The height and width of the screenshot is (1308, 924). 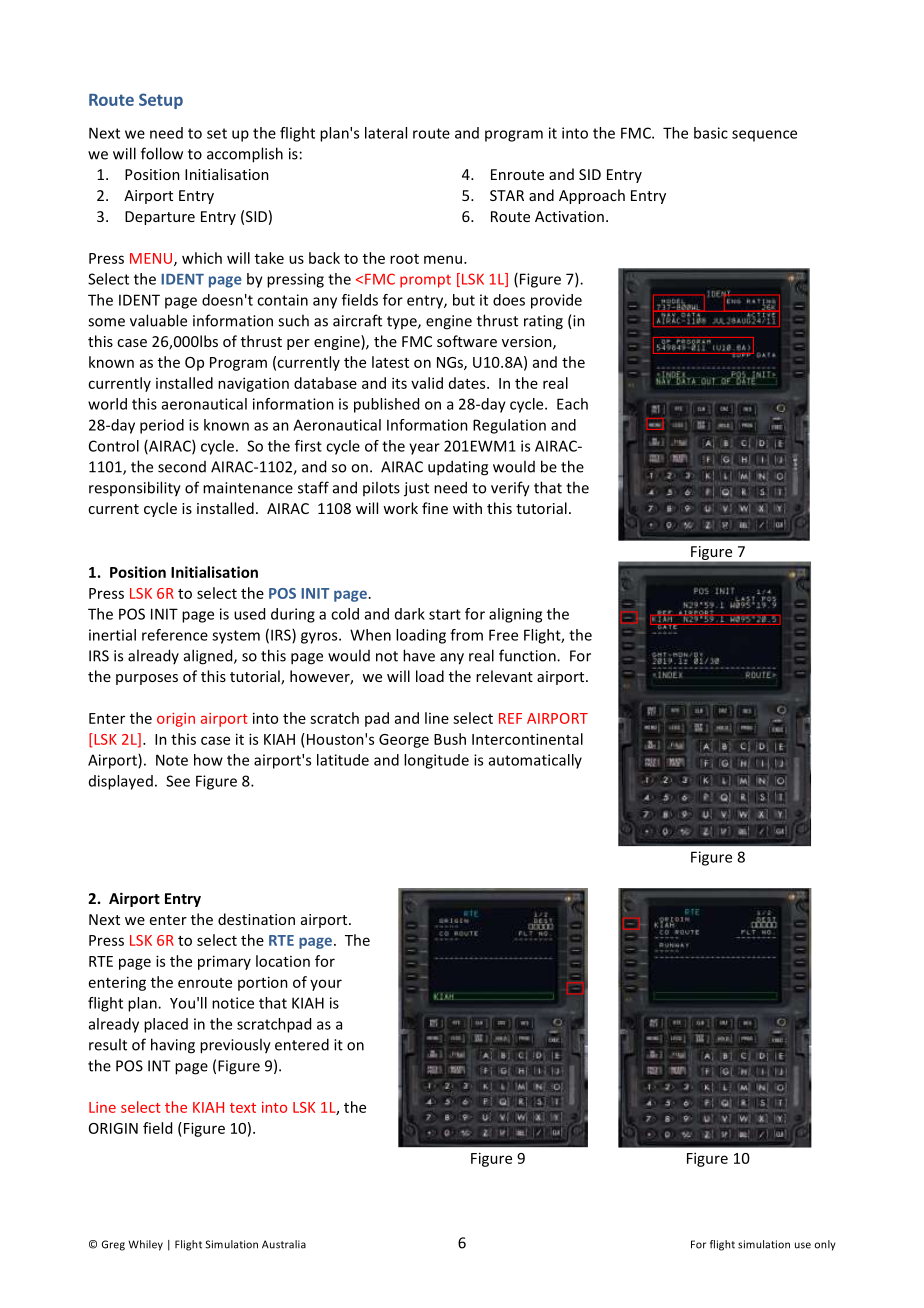 What do you see at coordinates (436, 761) in the screenshot?
I see `longitude` at bounding box center [436, 761].
